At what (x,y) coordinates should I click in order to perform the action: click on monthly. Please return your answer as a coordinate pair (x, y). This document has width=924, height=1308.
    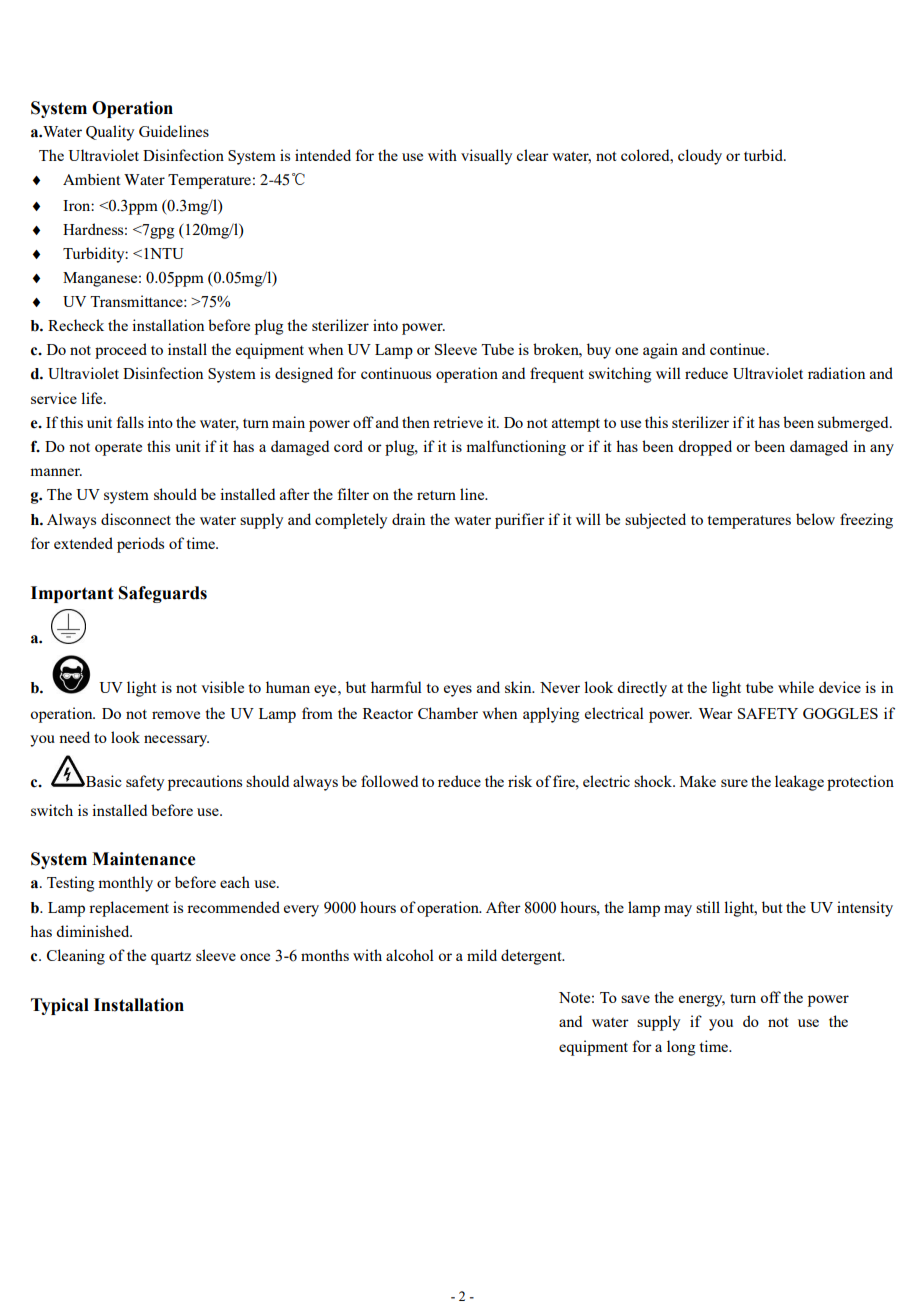
    Looking at the image, I should click on (125, 884).
